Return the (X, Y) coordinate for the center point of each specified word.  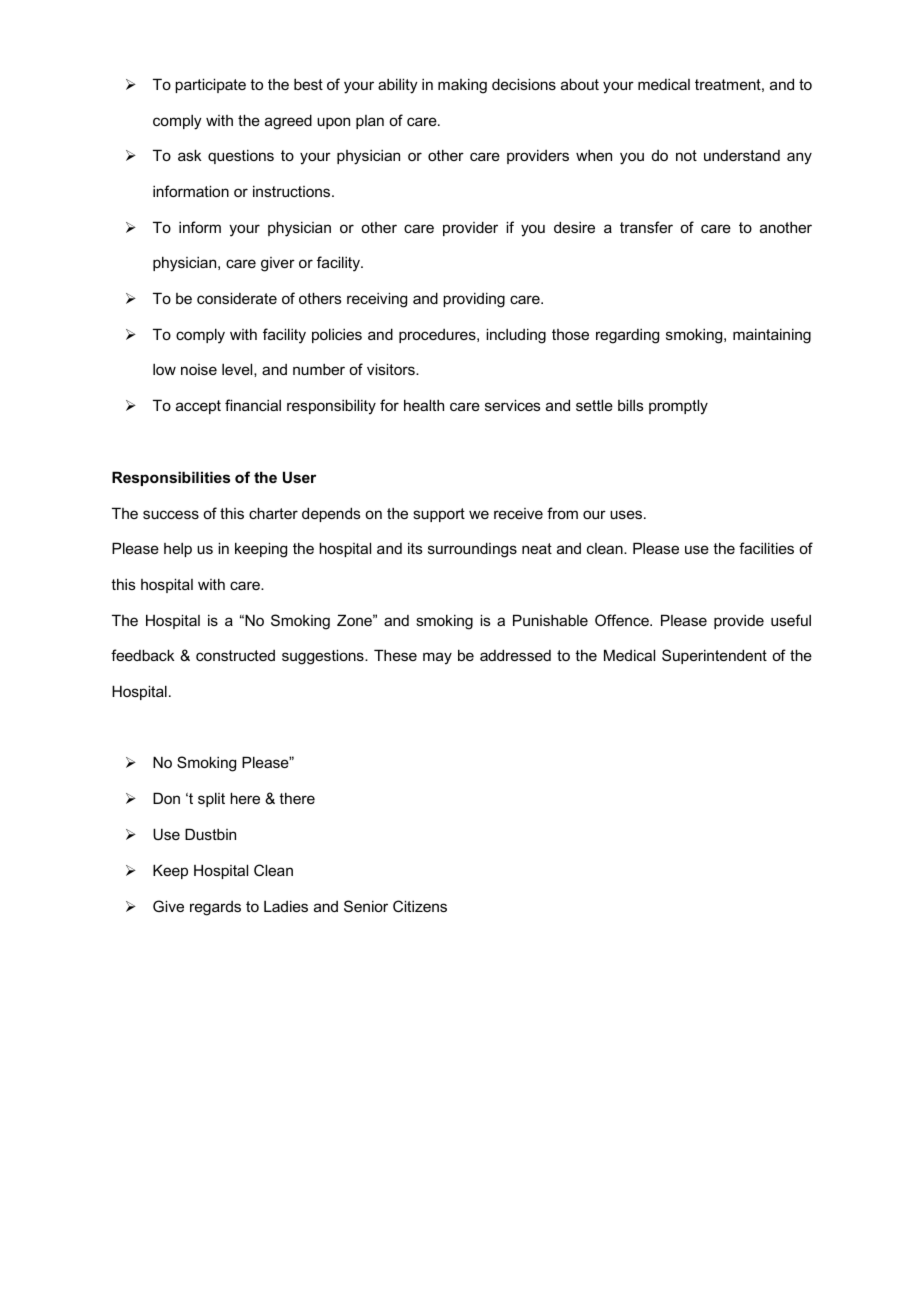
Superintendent (714, 656)
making (462, 86)
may (437, 658)
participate (210, 85)
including (516, 336)
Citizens (420, 906)
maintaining (772, 336)
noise (199, 369)
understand (742, 155)
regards (215, 908)
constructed (235, 655)
